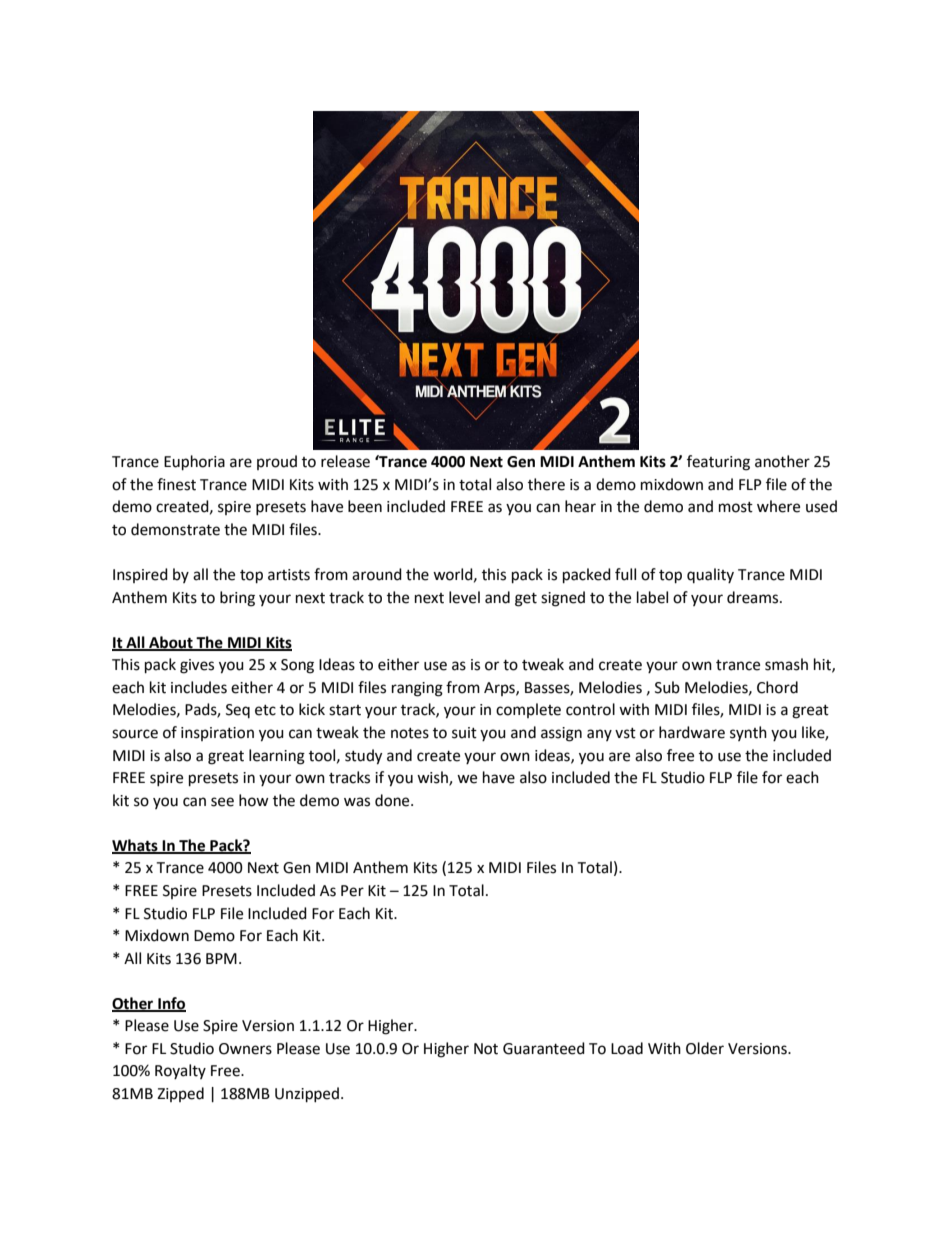 The image size is (952, 1233). I want to click on suit, so click(464, 733).
